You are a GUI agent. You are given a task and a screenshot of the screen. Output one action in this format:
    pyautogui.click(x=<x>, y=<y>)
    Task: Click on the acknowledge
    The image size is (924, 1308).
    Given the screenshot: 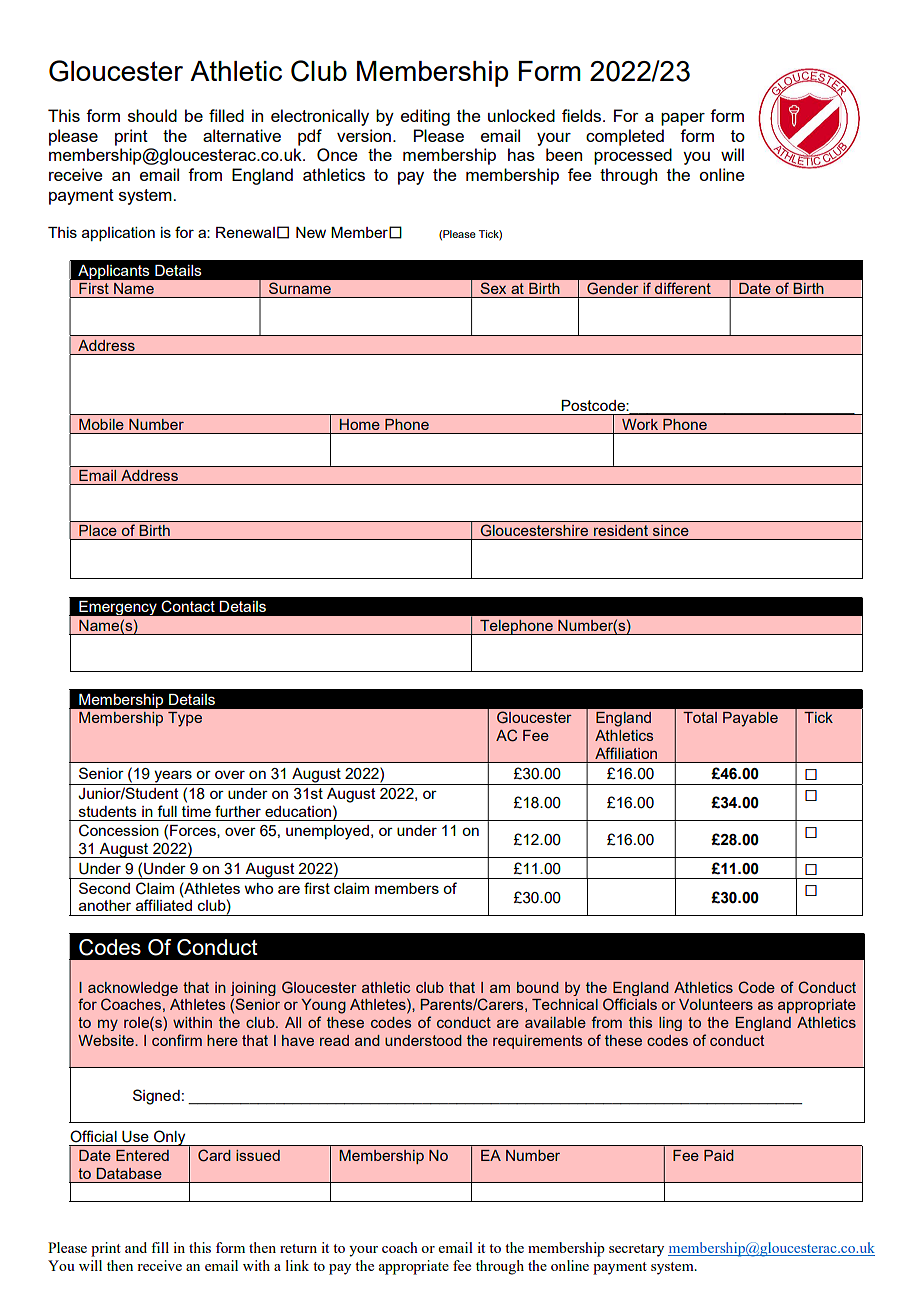 What is the action you would take?
    pyautogui.click(x=133, y=989)
